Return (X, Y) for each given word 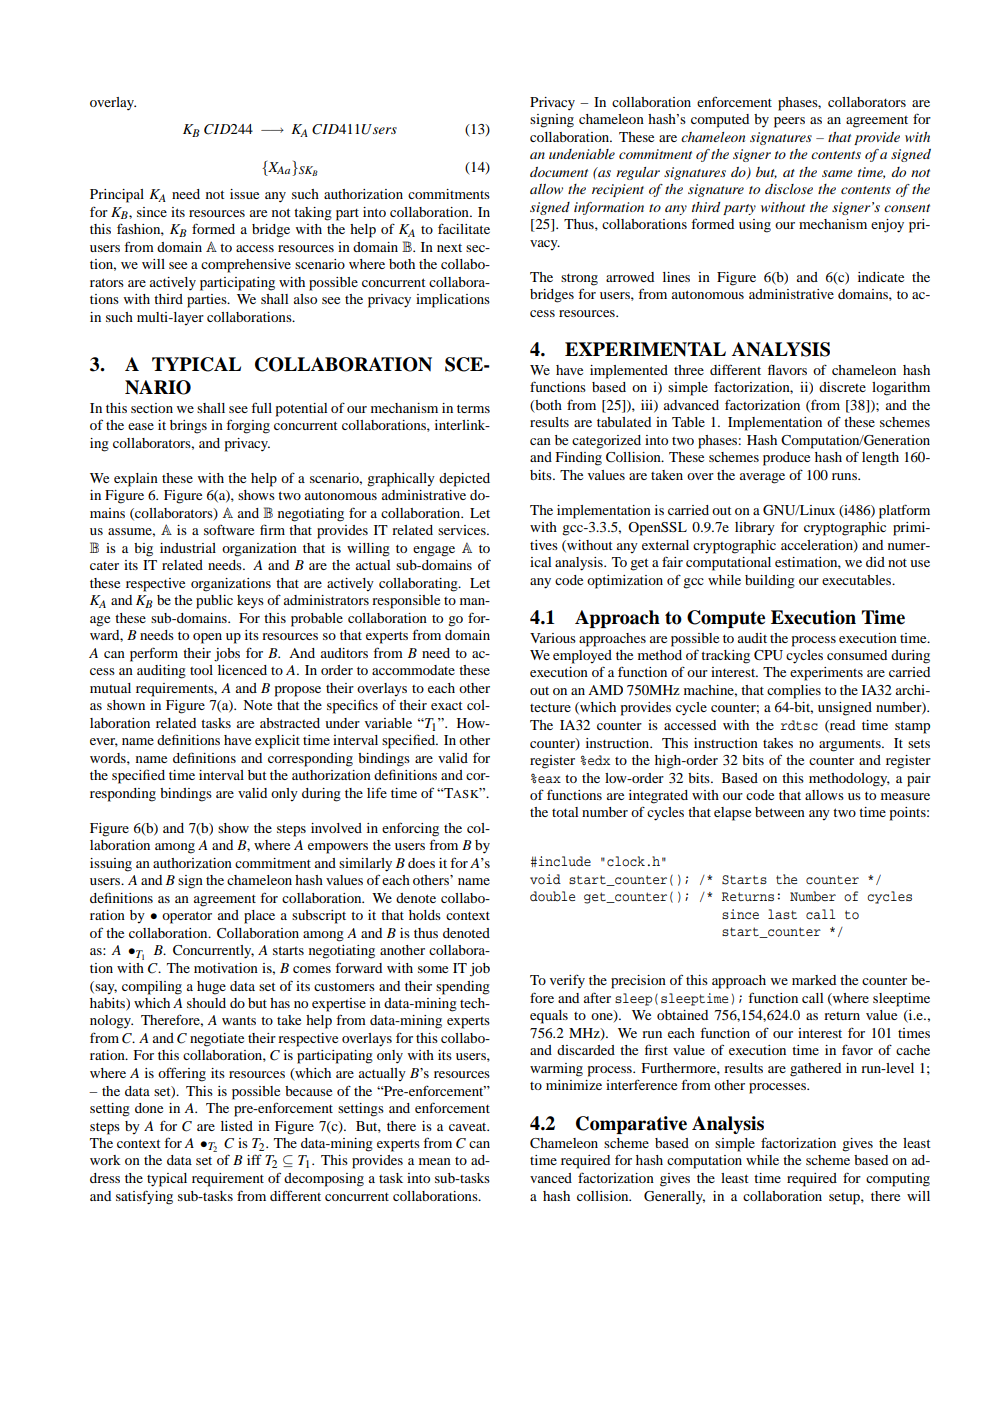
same (837, 173)
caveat (469, 1127)
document (559, 172)
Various (553, 638)
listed (237, 1126)
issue (244, 194)
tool (201, 670)
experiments (826, 674)
